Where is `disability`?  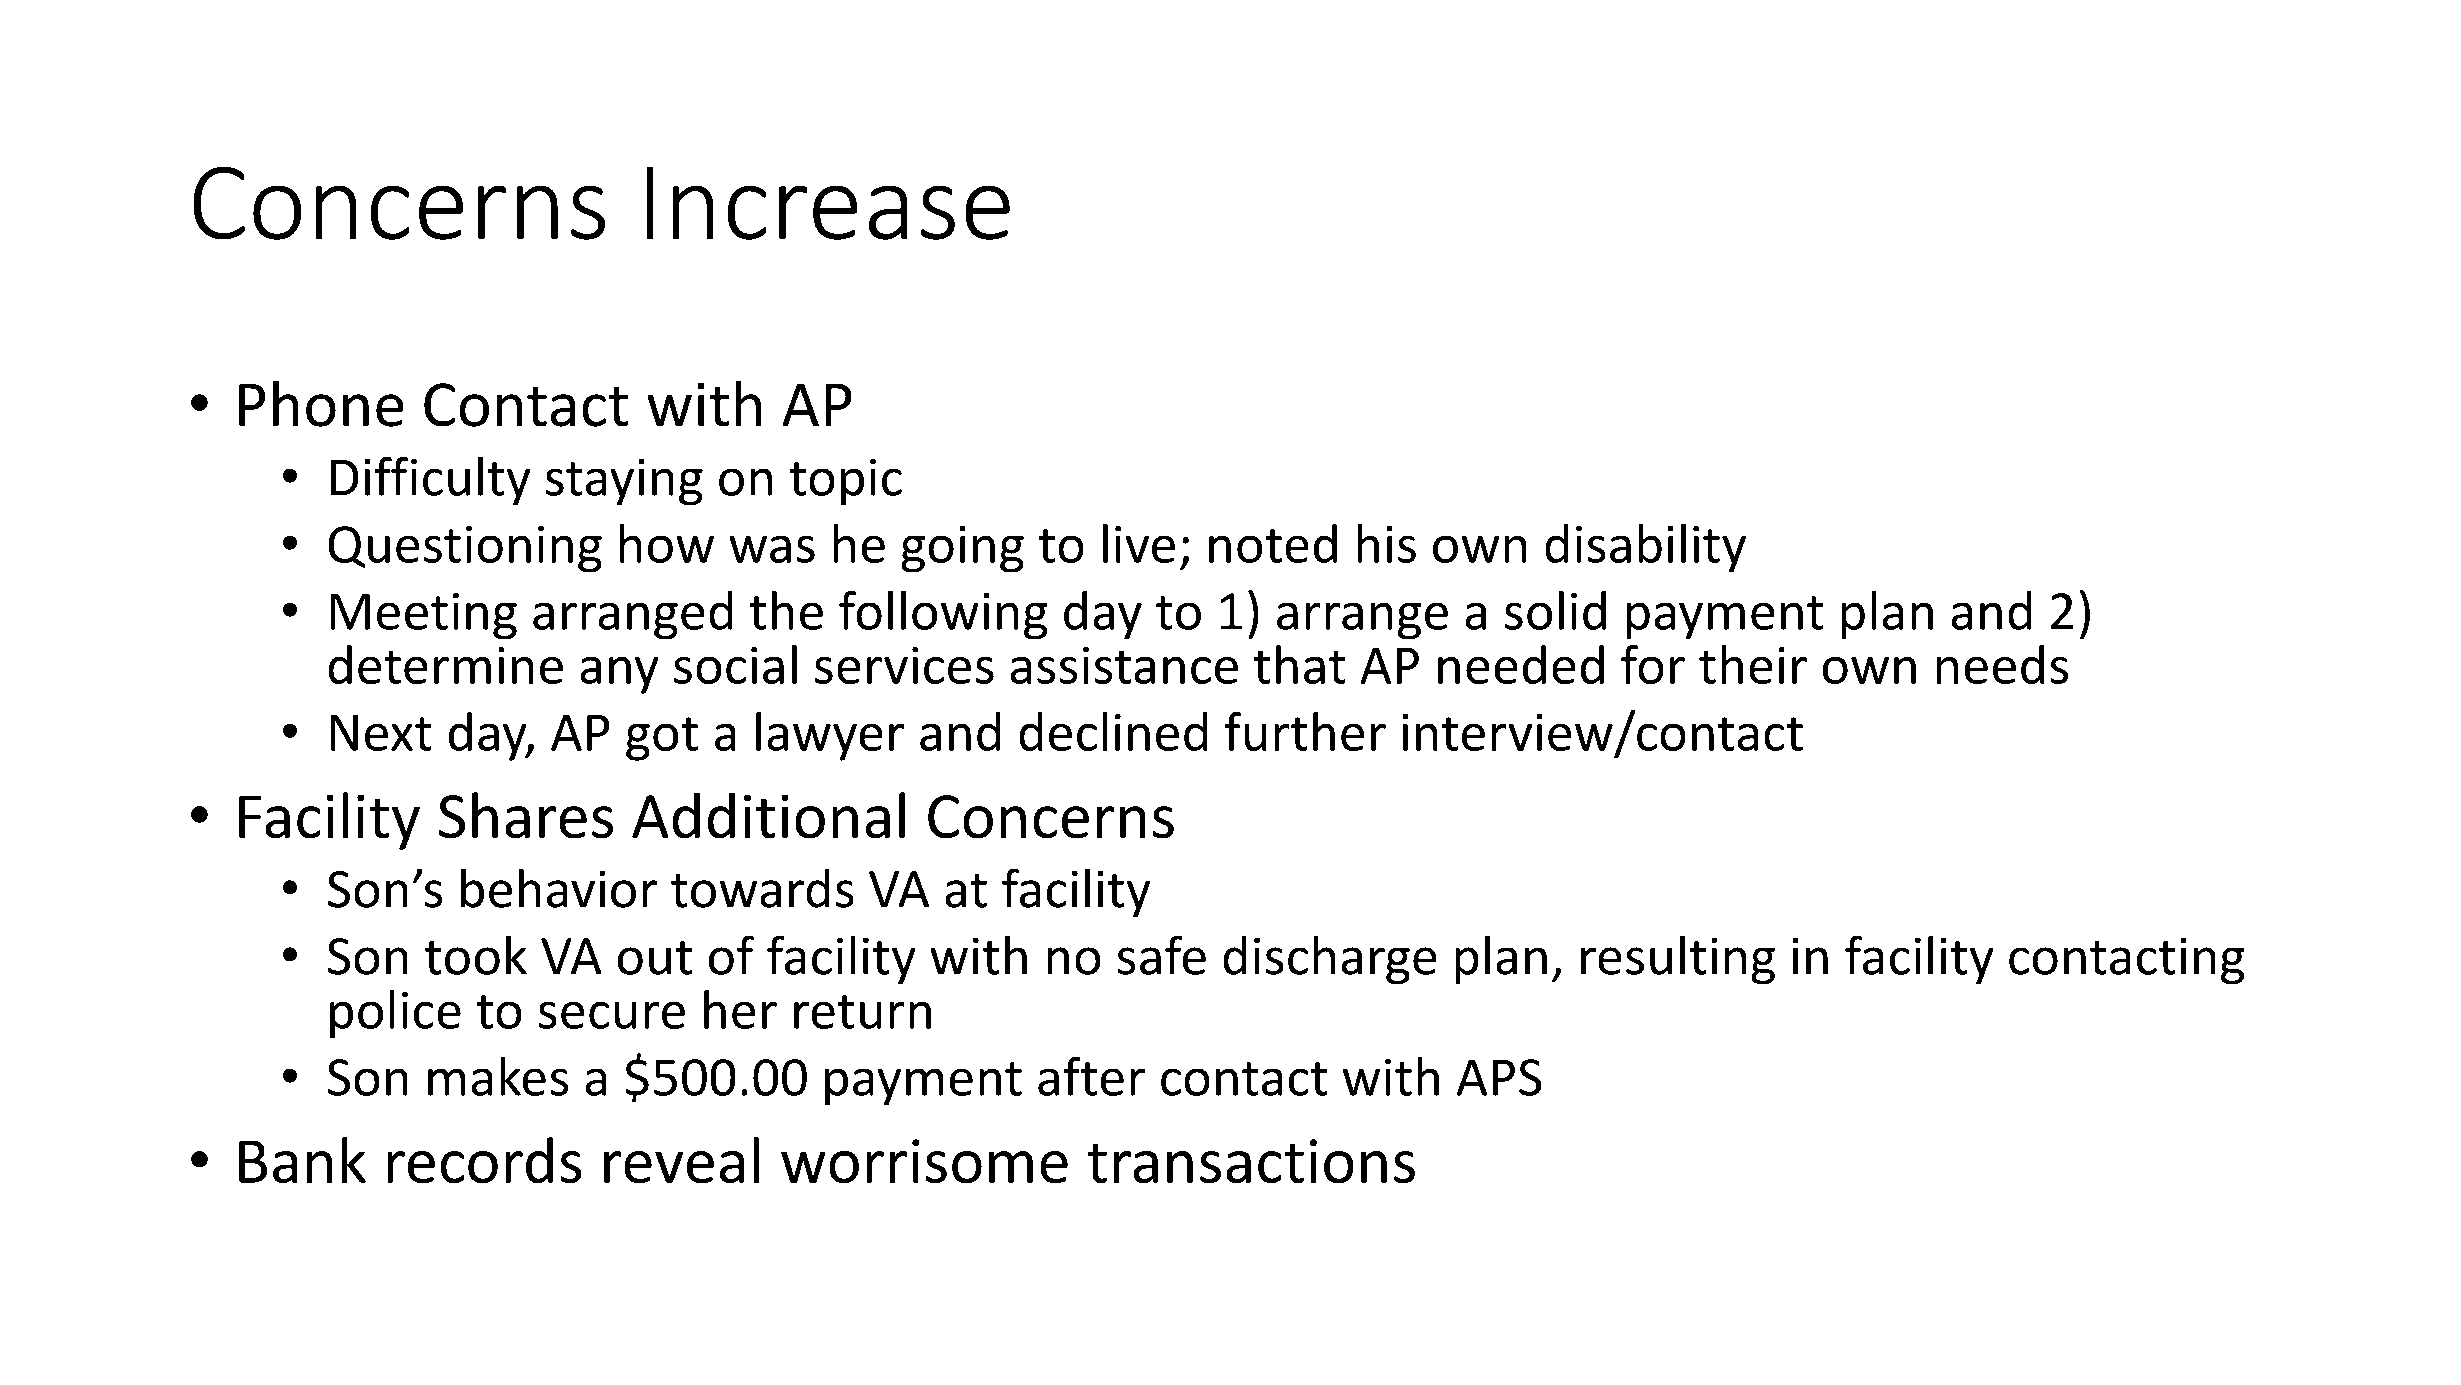 disability is located at coordinates (1646, 548).
